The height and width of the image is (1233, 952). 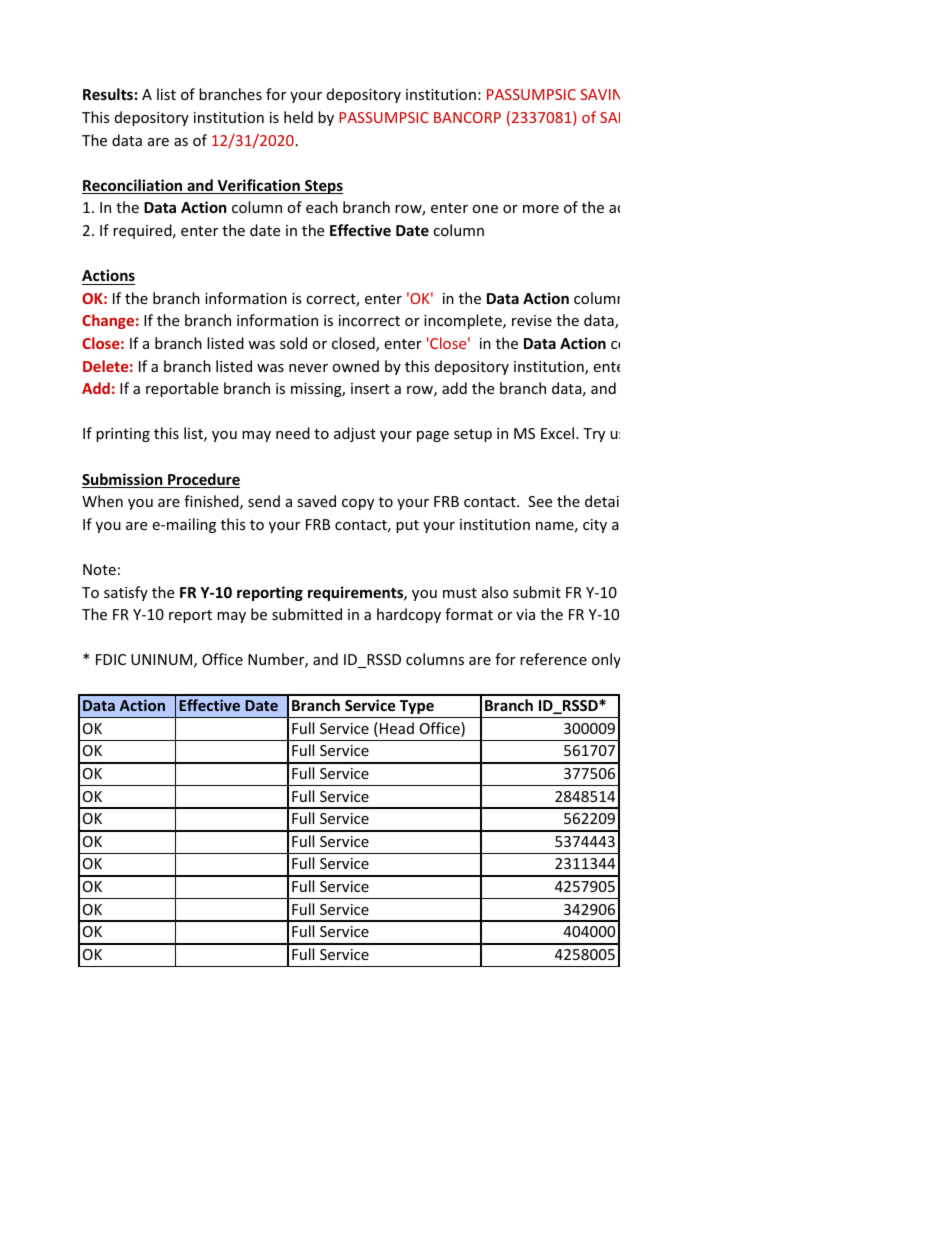 What do you see at coordinates (355, 434) in the image?
I see `adjust` at bounding box center [355, 434].
